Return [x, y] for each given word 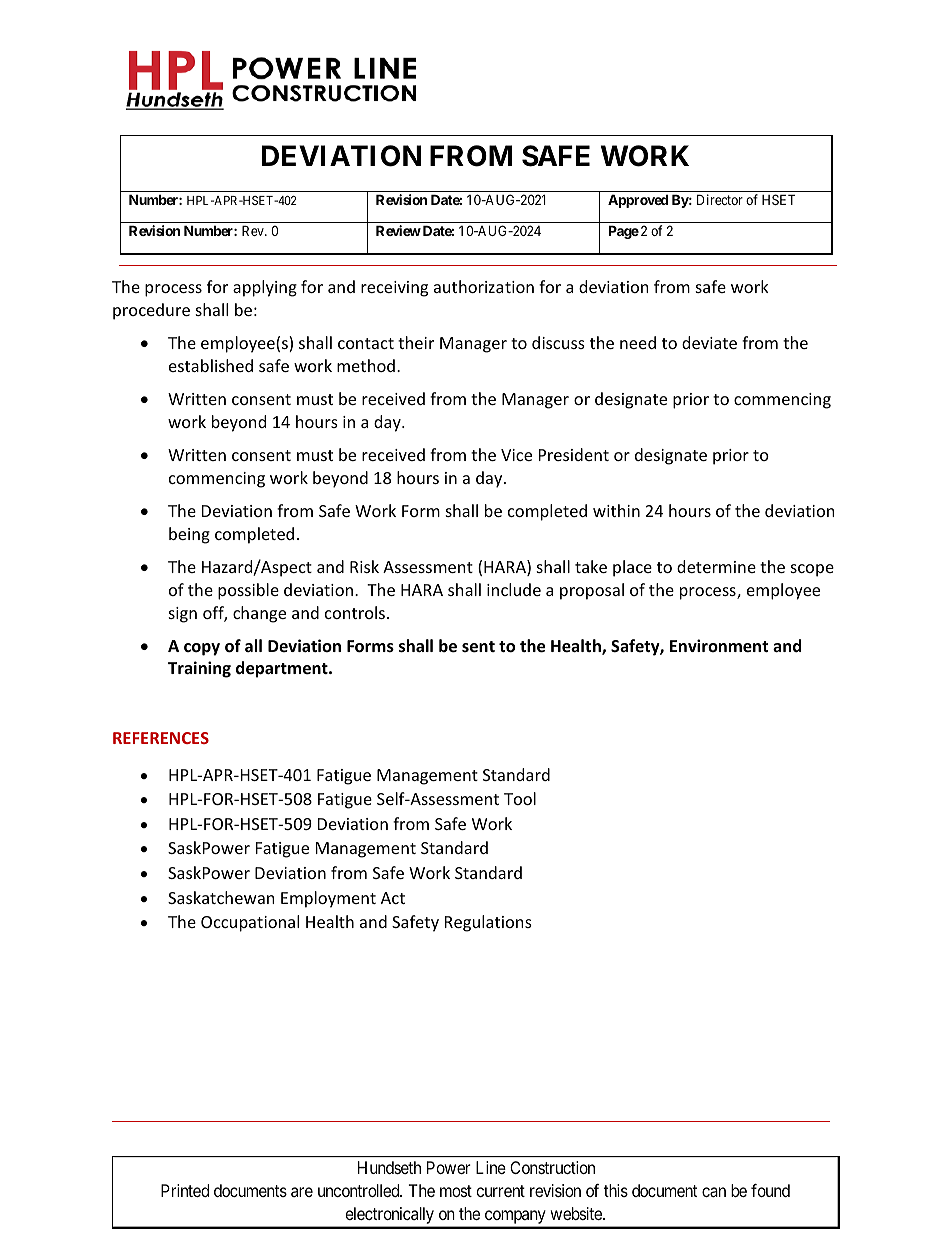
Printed [185, 1190]
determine [716, 566]
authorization [484, 286]
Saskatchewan [221, 897]
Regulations [488, 923]
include [514, 589]
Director [720, 199]
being [189, 535]
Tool [520, 798]
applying [265, 288]
